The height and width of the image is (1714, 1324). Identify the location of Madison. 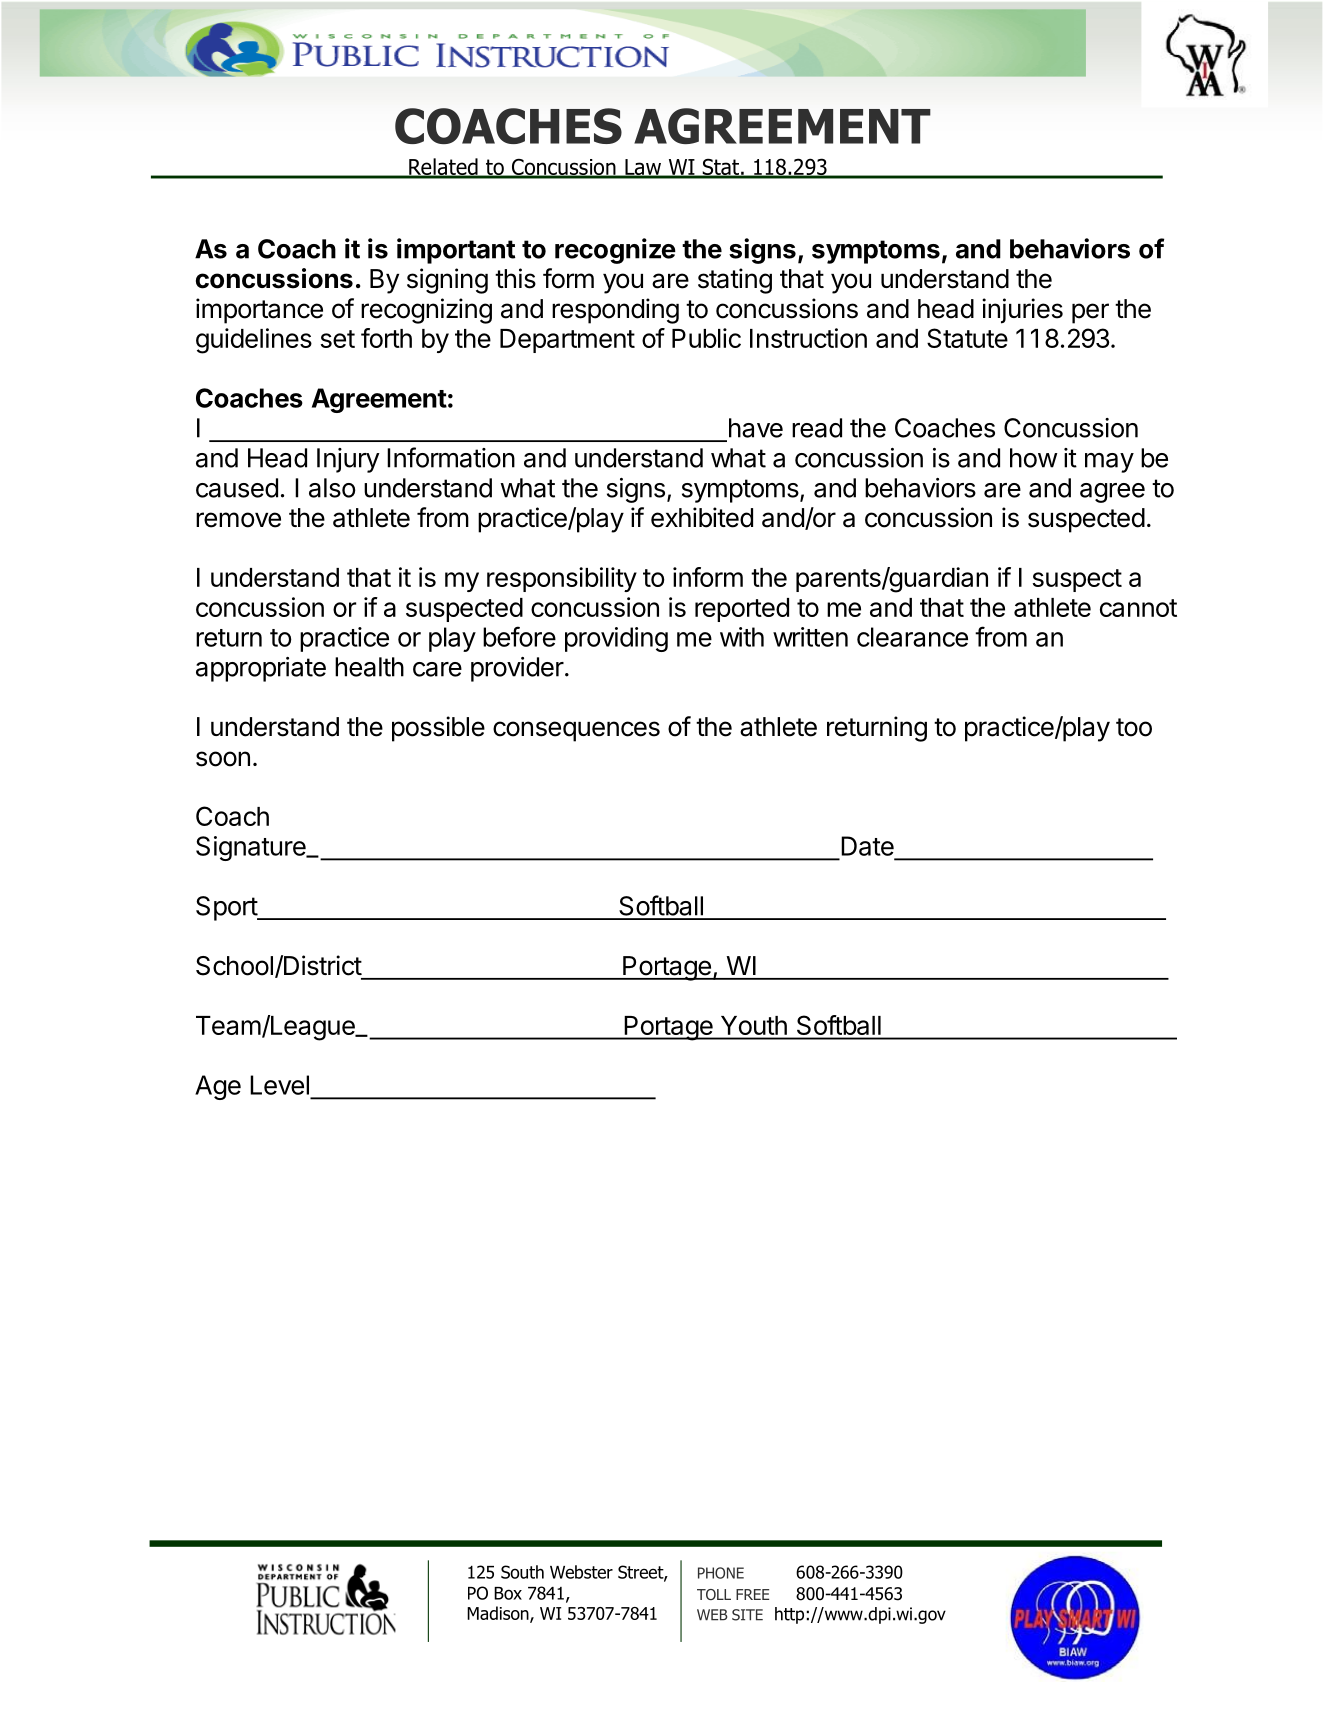
(499, 1614).
